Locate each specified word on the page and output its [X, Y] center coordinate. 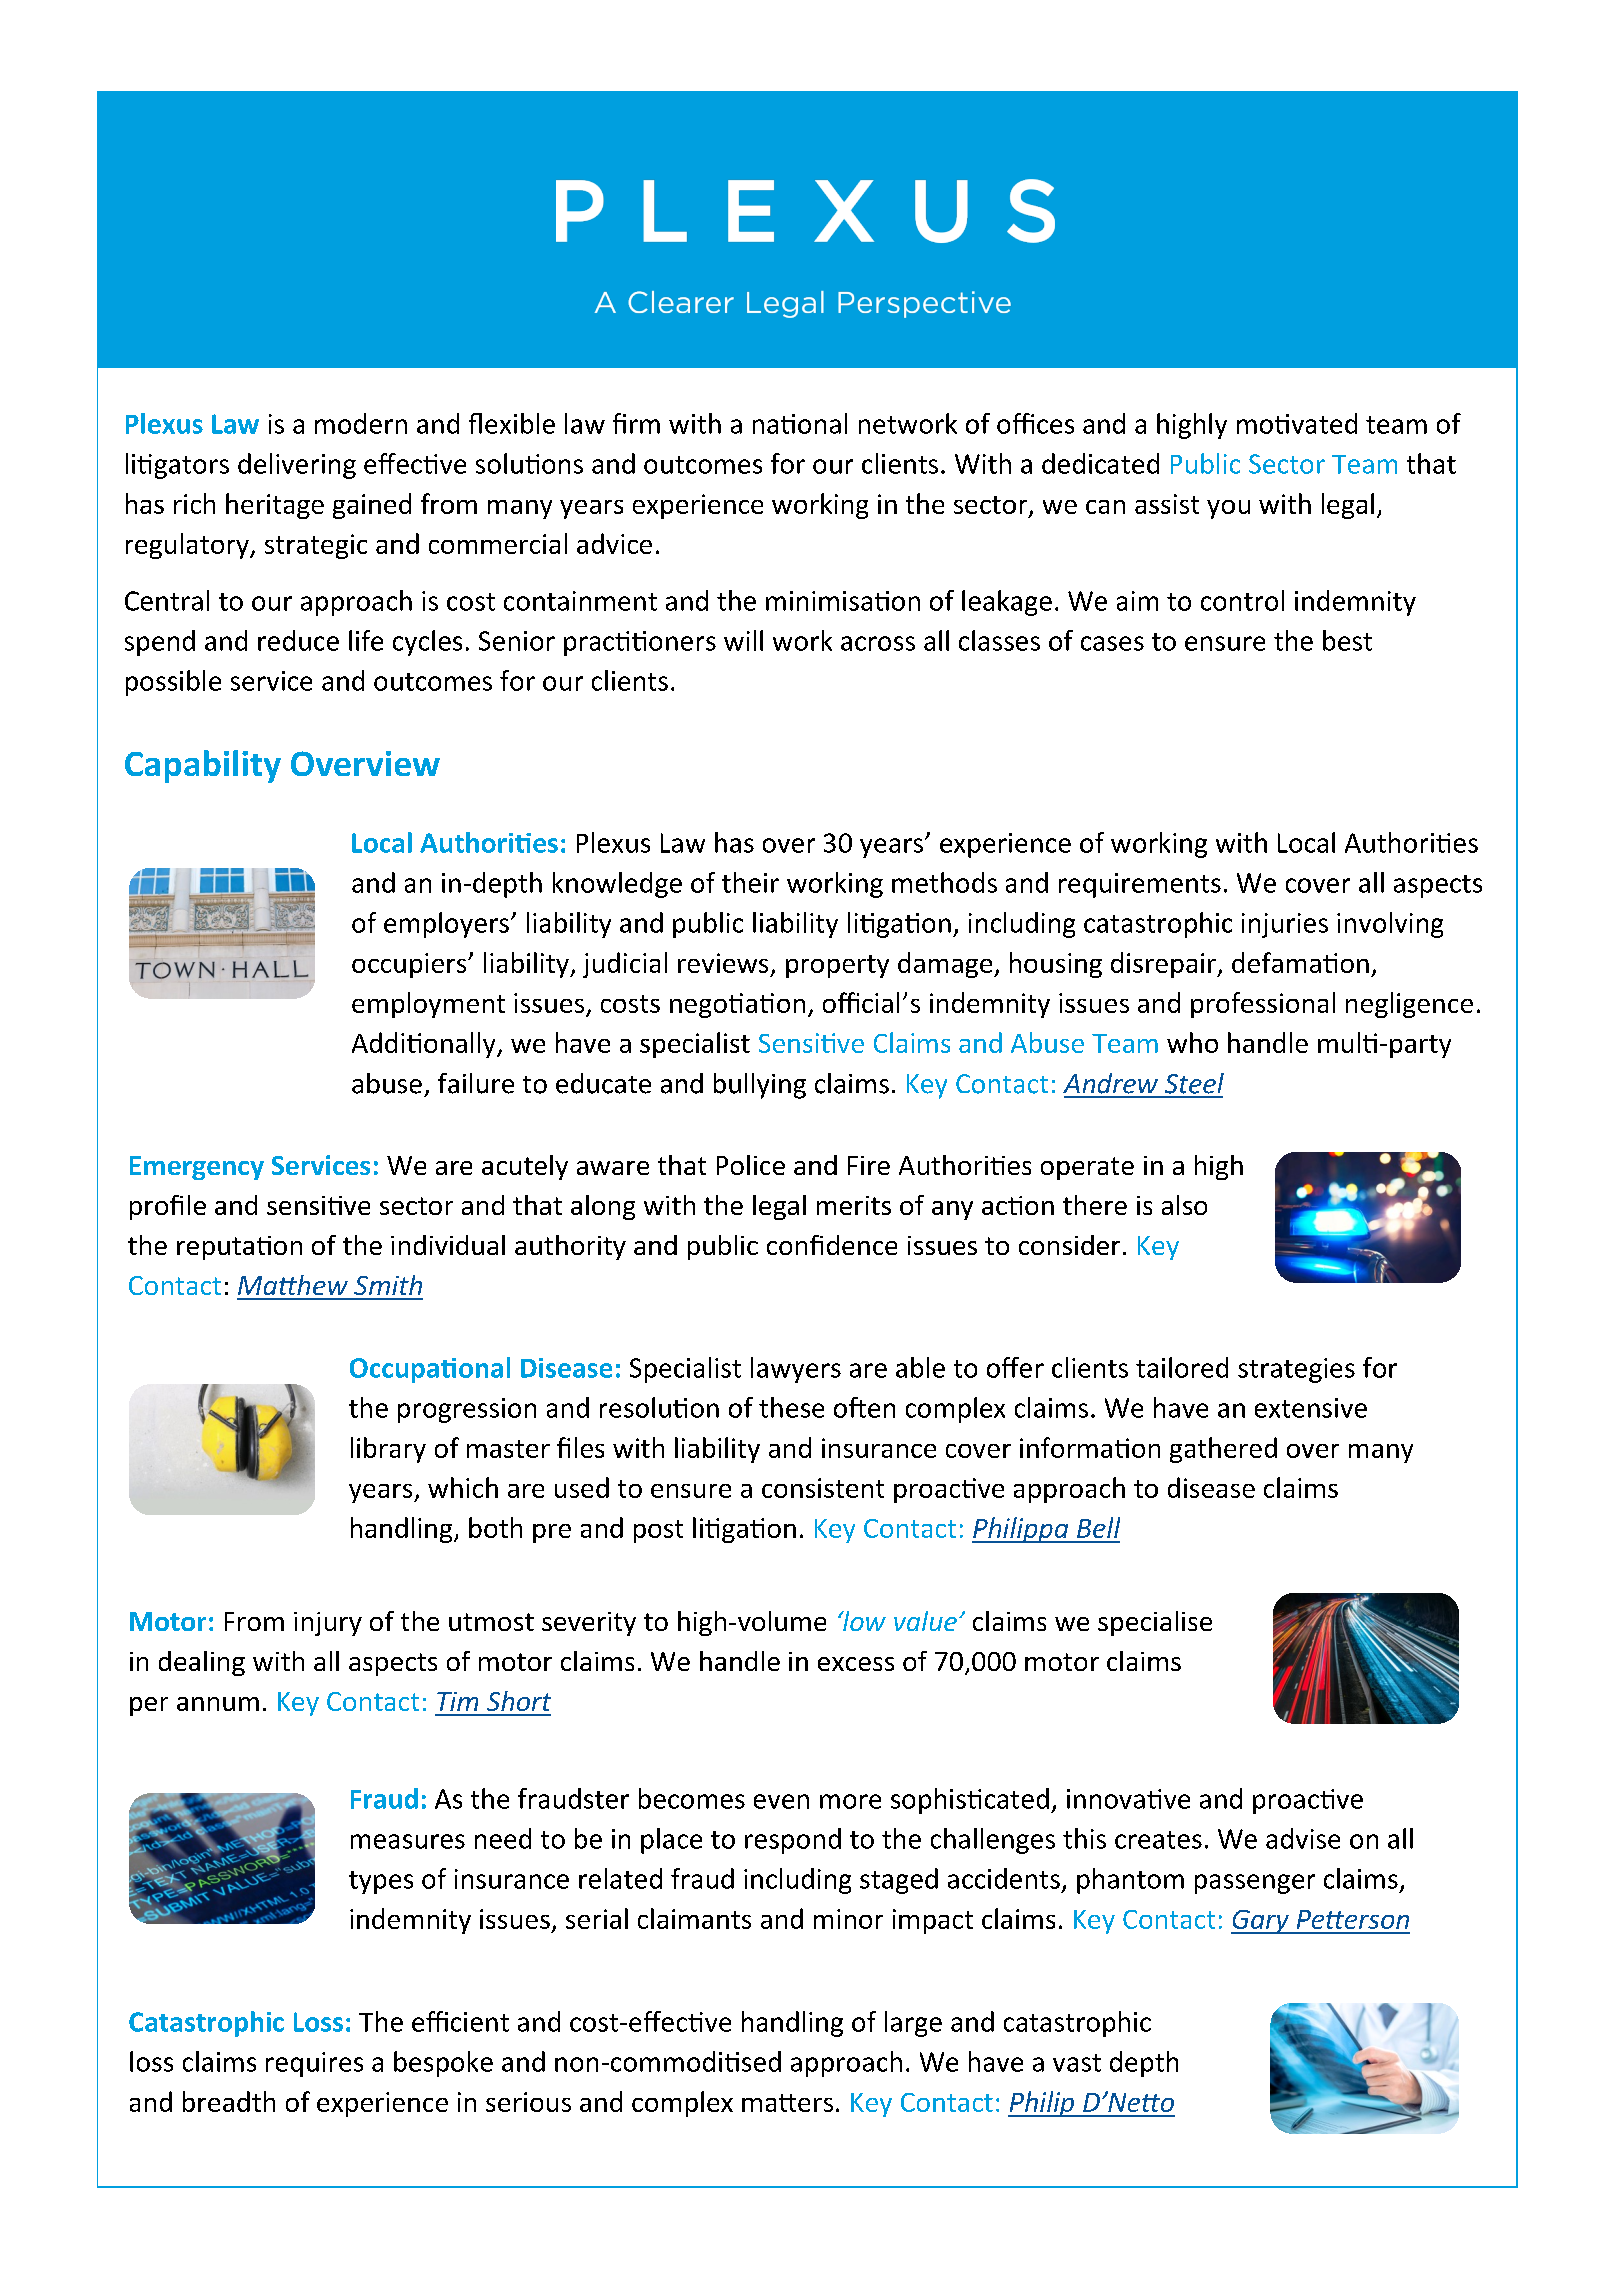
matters [787, 2103]
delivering [297, 466]
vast [1077, 2063]
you [1228, 509]
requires [314, 2064]
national [800, 423]
